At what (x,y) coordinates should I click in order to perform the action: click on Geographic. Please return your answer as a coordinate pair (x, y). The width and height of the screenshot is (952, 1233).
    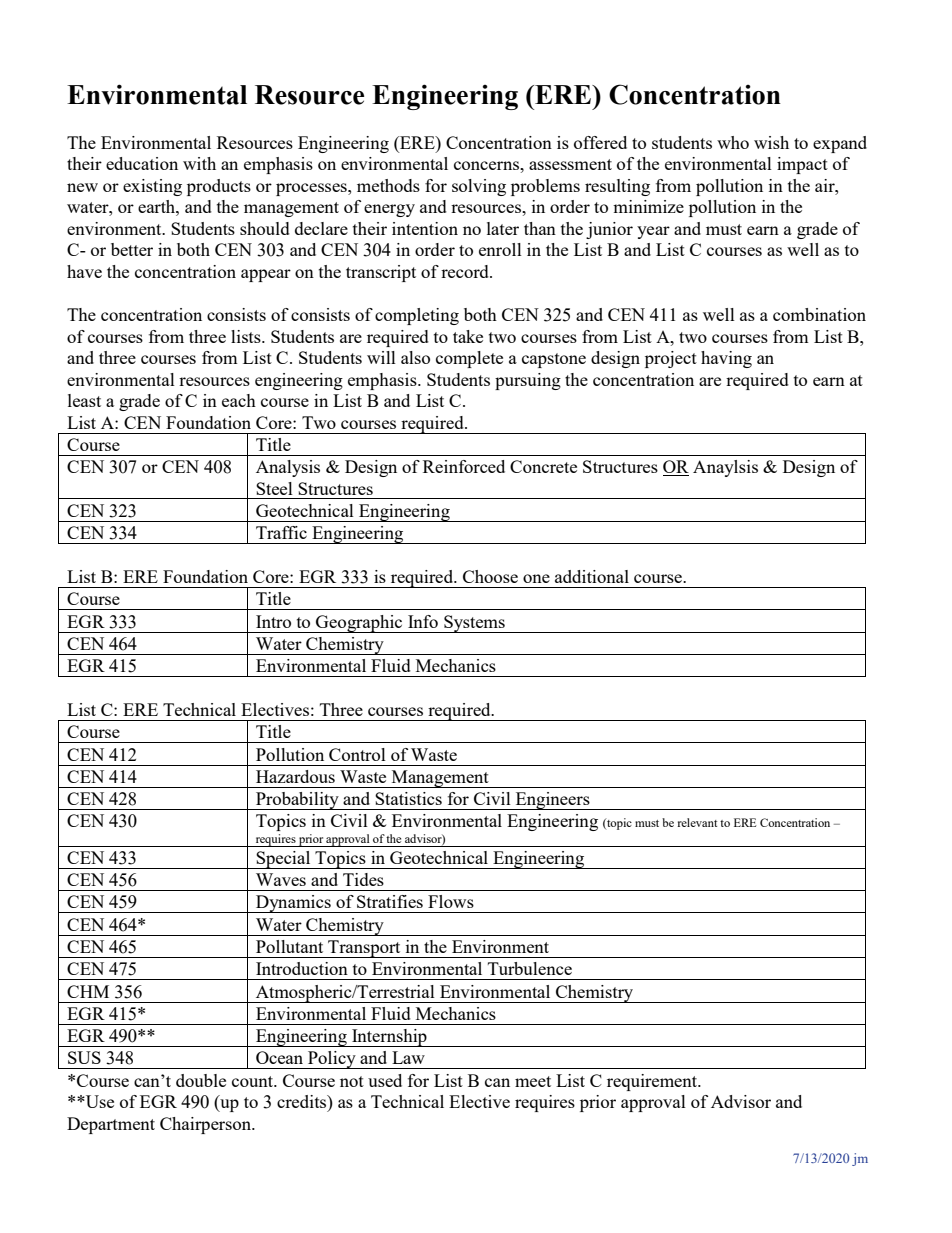
    Looking at the image, I should click on (359, 624).
